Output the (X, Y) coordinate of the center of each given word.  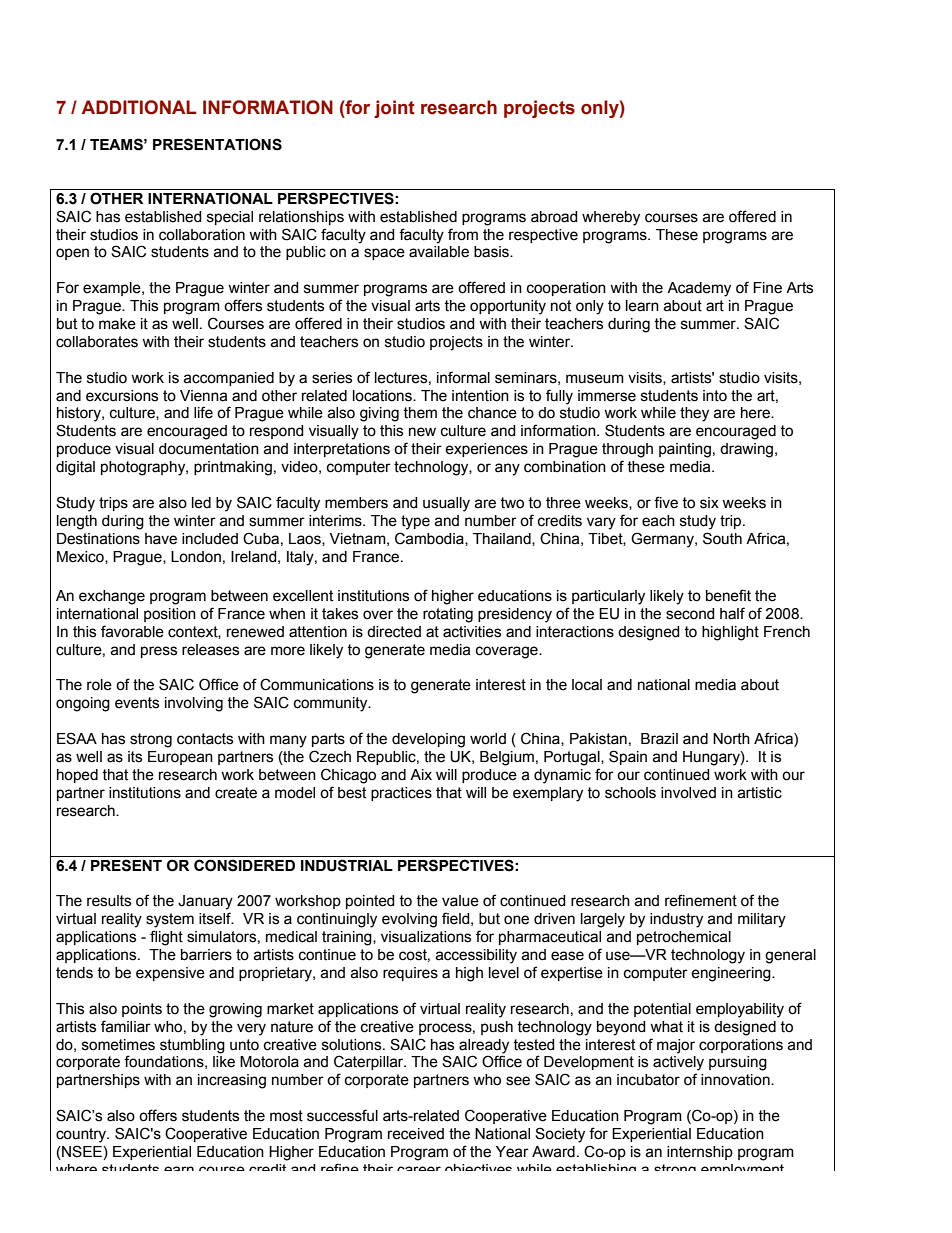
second (690, 614)
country (82, 1135)
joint (394, 109)
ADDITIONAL (139, 107)
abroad (554, 217)
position (170, 615)
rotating (448, 615)
